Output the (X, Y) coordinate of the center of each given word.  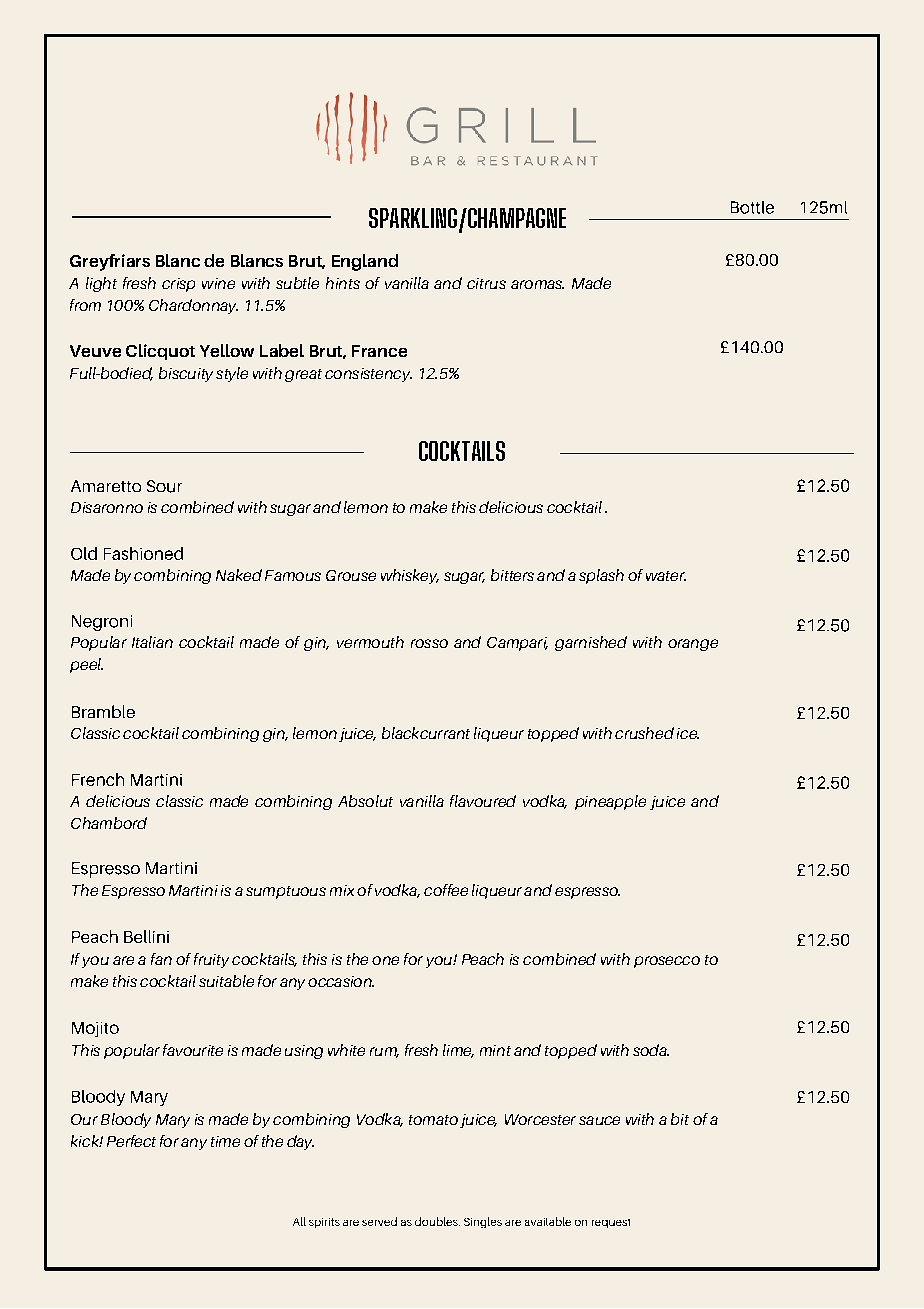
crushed (644, 733)
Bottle (752, 207)
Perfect (131, 1141)
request (611, 1223)
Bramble (103, 711)
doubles (437, 1221)
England (365, 262)
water (666, 576)
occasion (341, 981)
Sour (164, 486)
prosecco (667, 962)
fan (161, 959)
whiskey (410, 576)
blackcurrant (426, 733)
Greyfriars (110, 262)
